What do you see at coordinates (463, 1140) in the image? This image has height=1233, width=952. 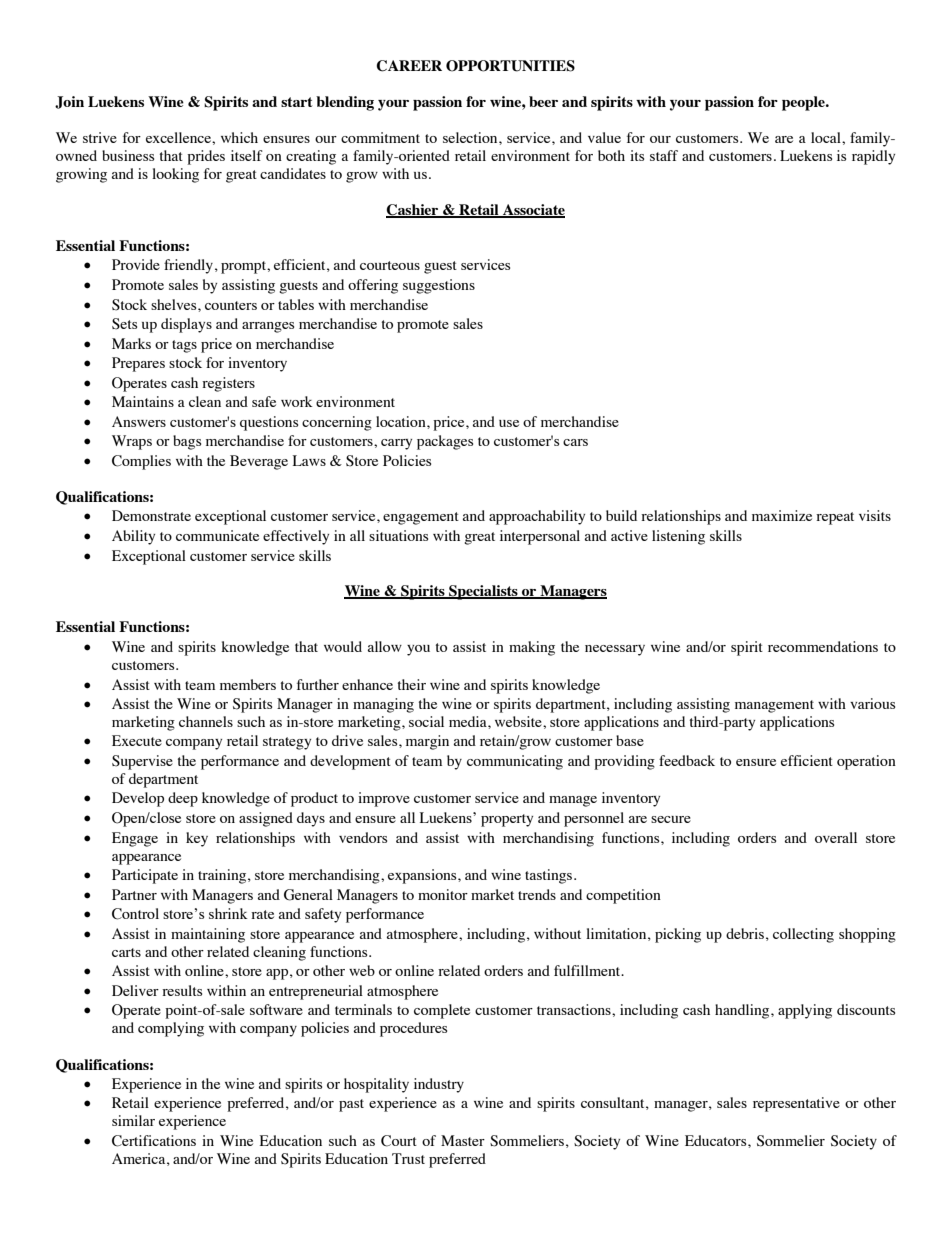 I see `Master` at bounding box center [463, 1140].
